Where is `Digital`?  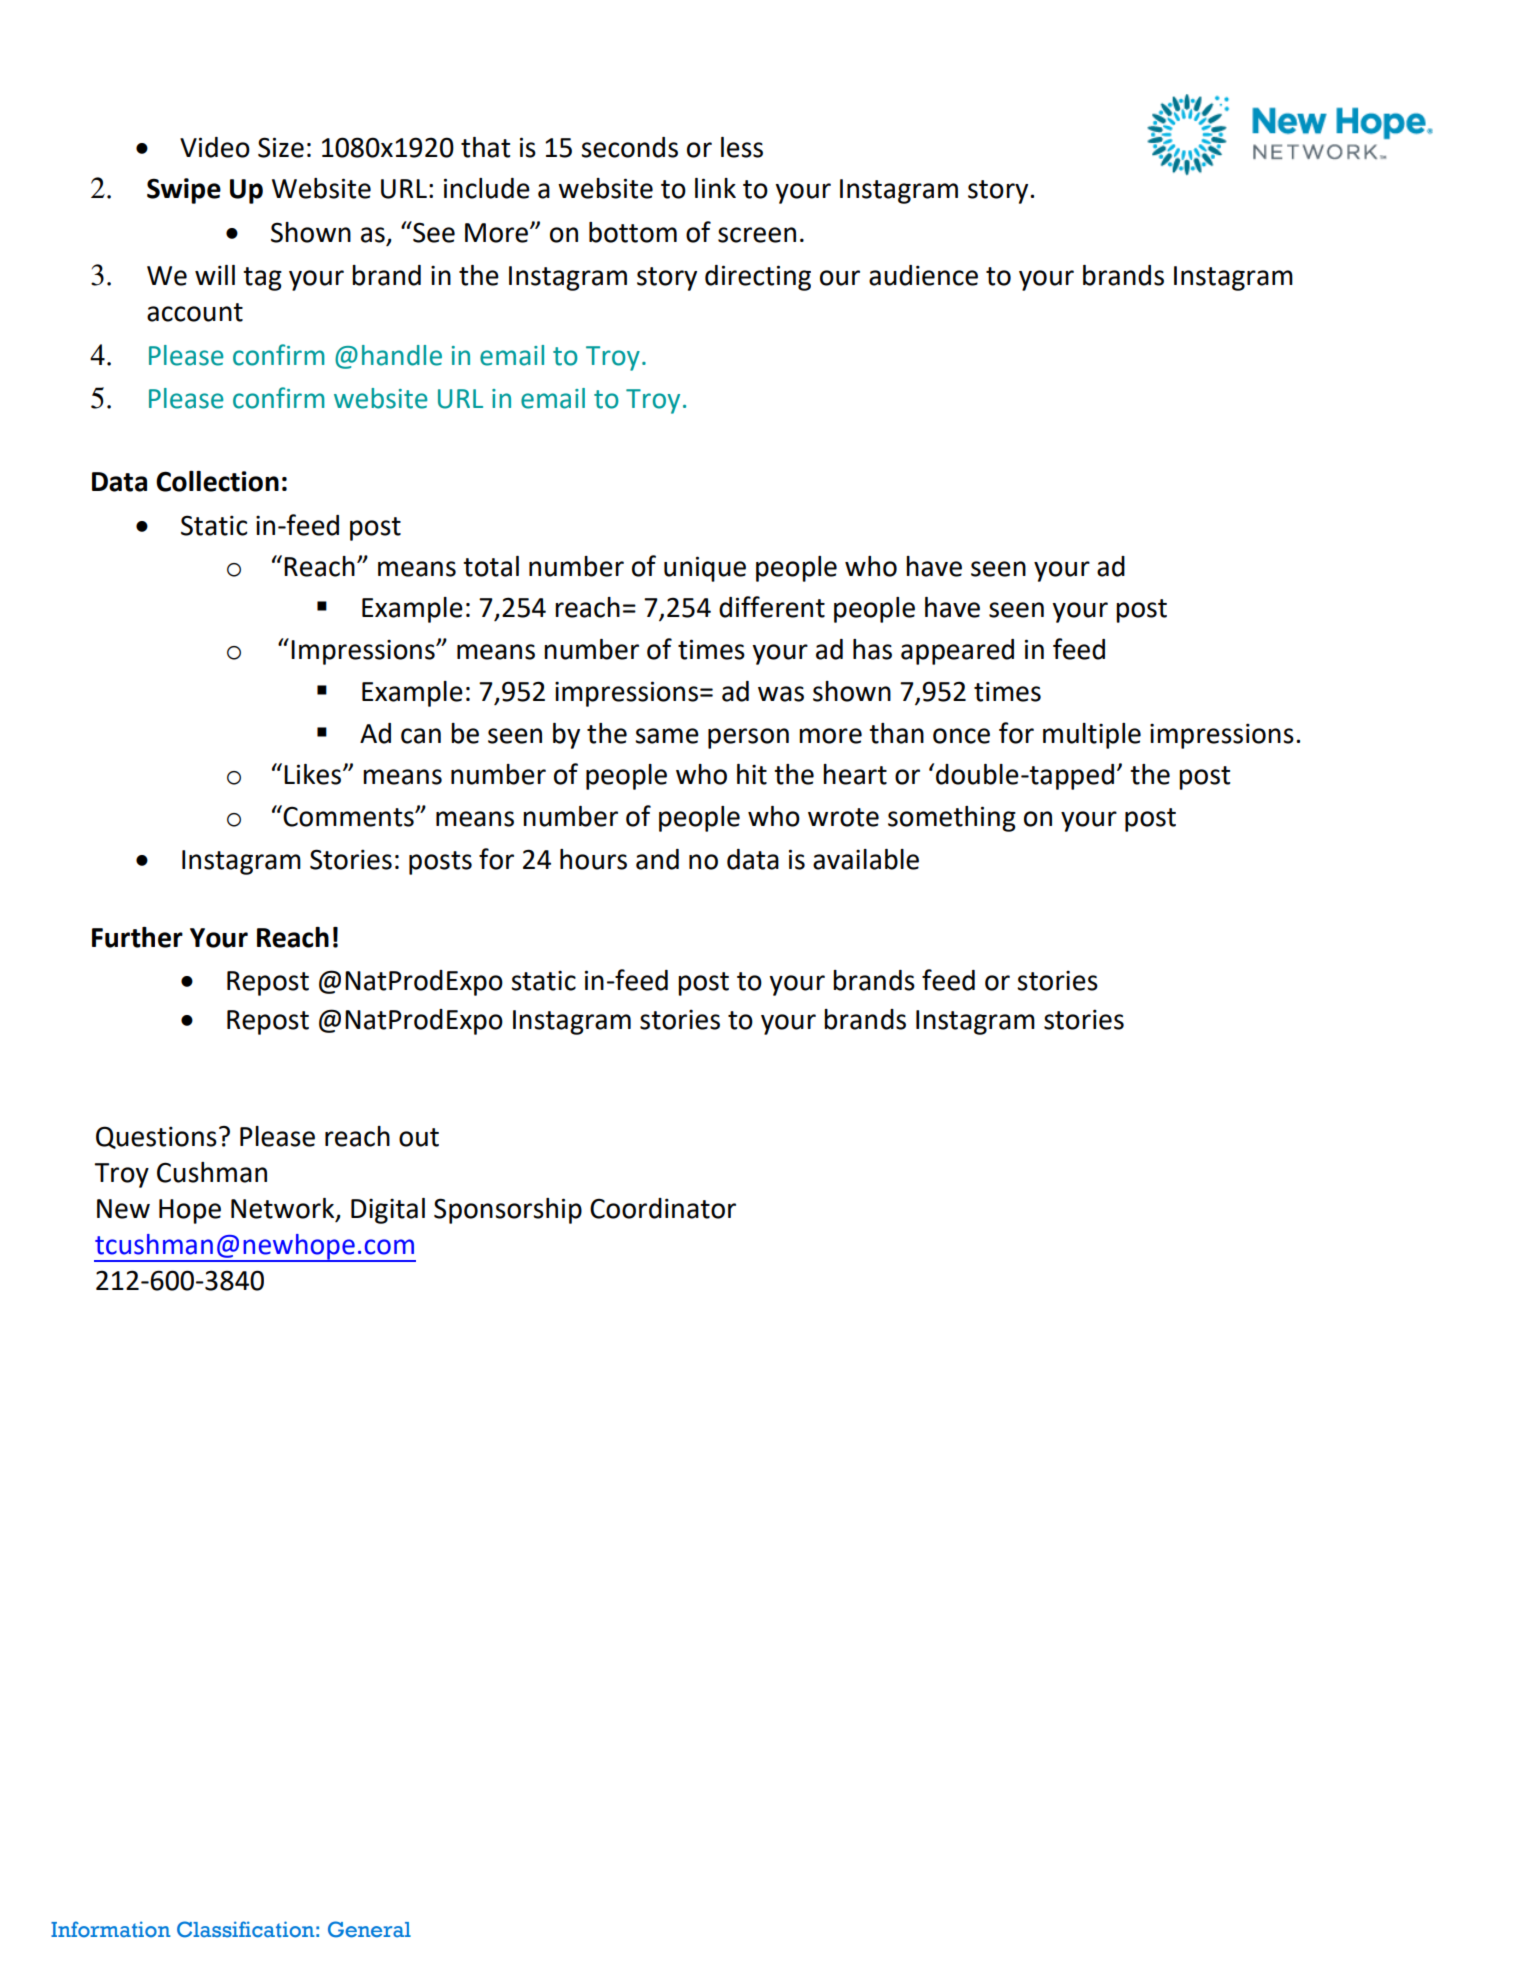 Digital is located at coordinates (388, 1211).
